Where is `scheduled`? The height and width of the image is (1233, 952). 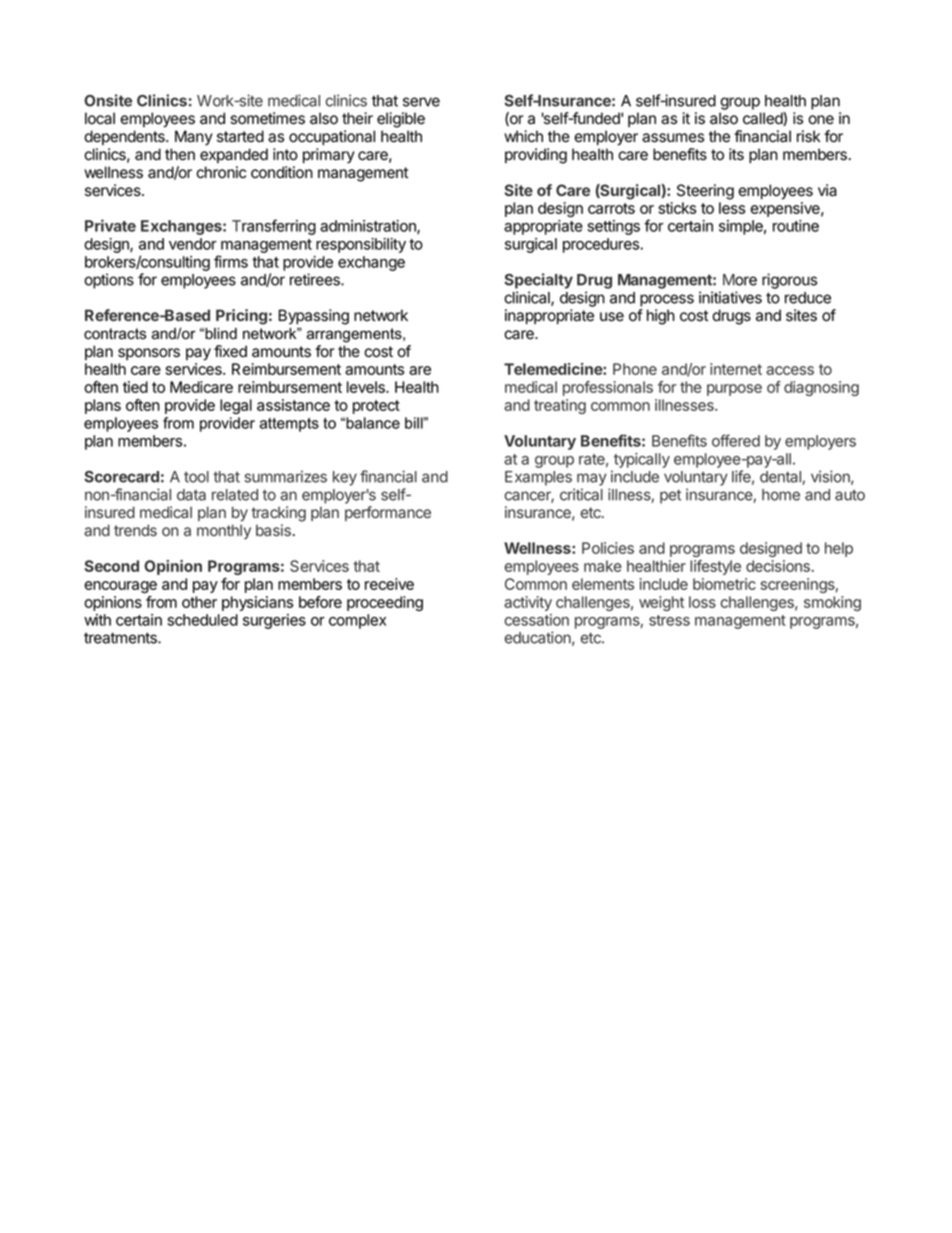 scheduled is located at coordinates (202, 620).
